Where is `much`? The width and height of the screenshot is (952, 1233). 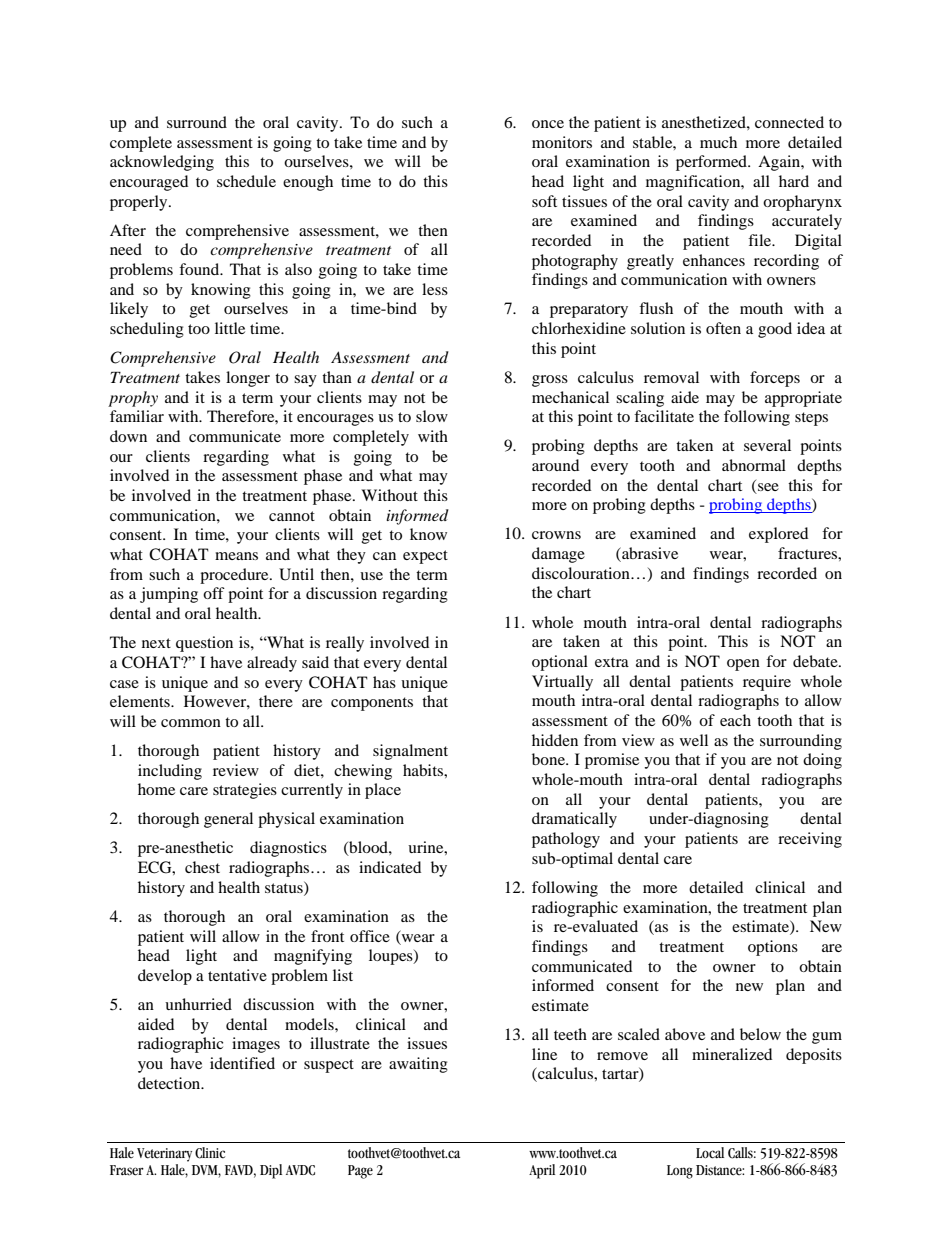 much is located at coordinates (718, 142).
